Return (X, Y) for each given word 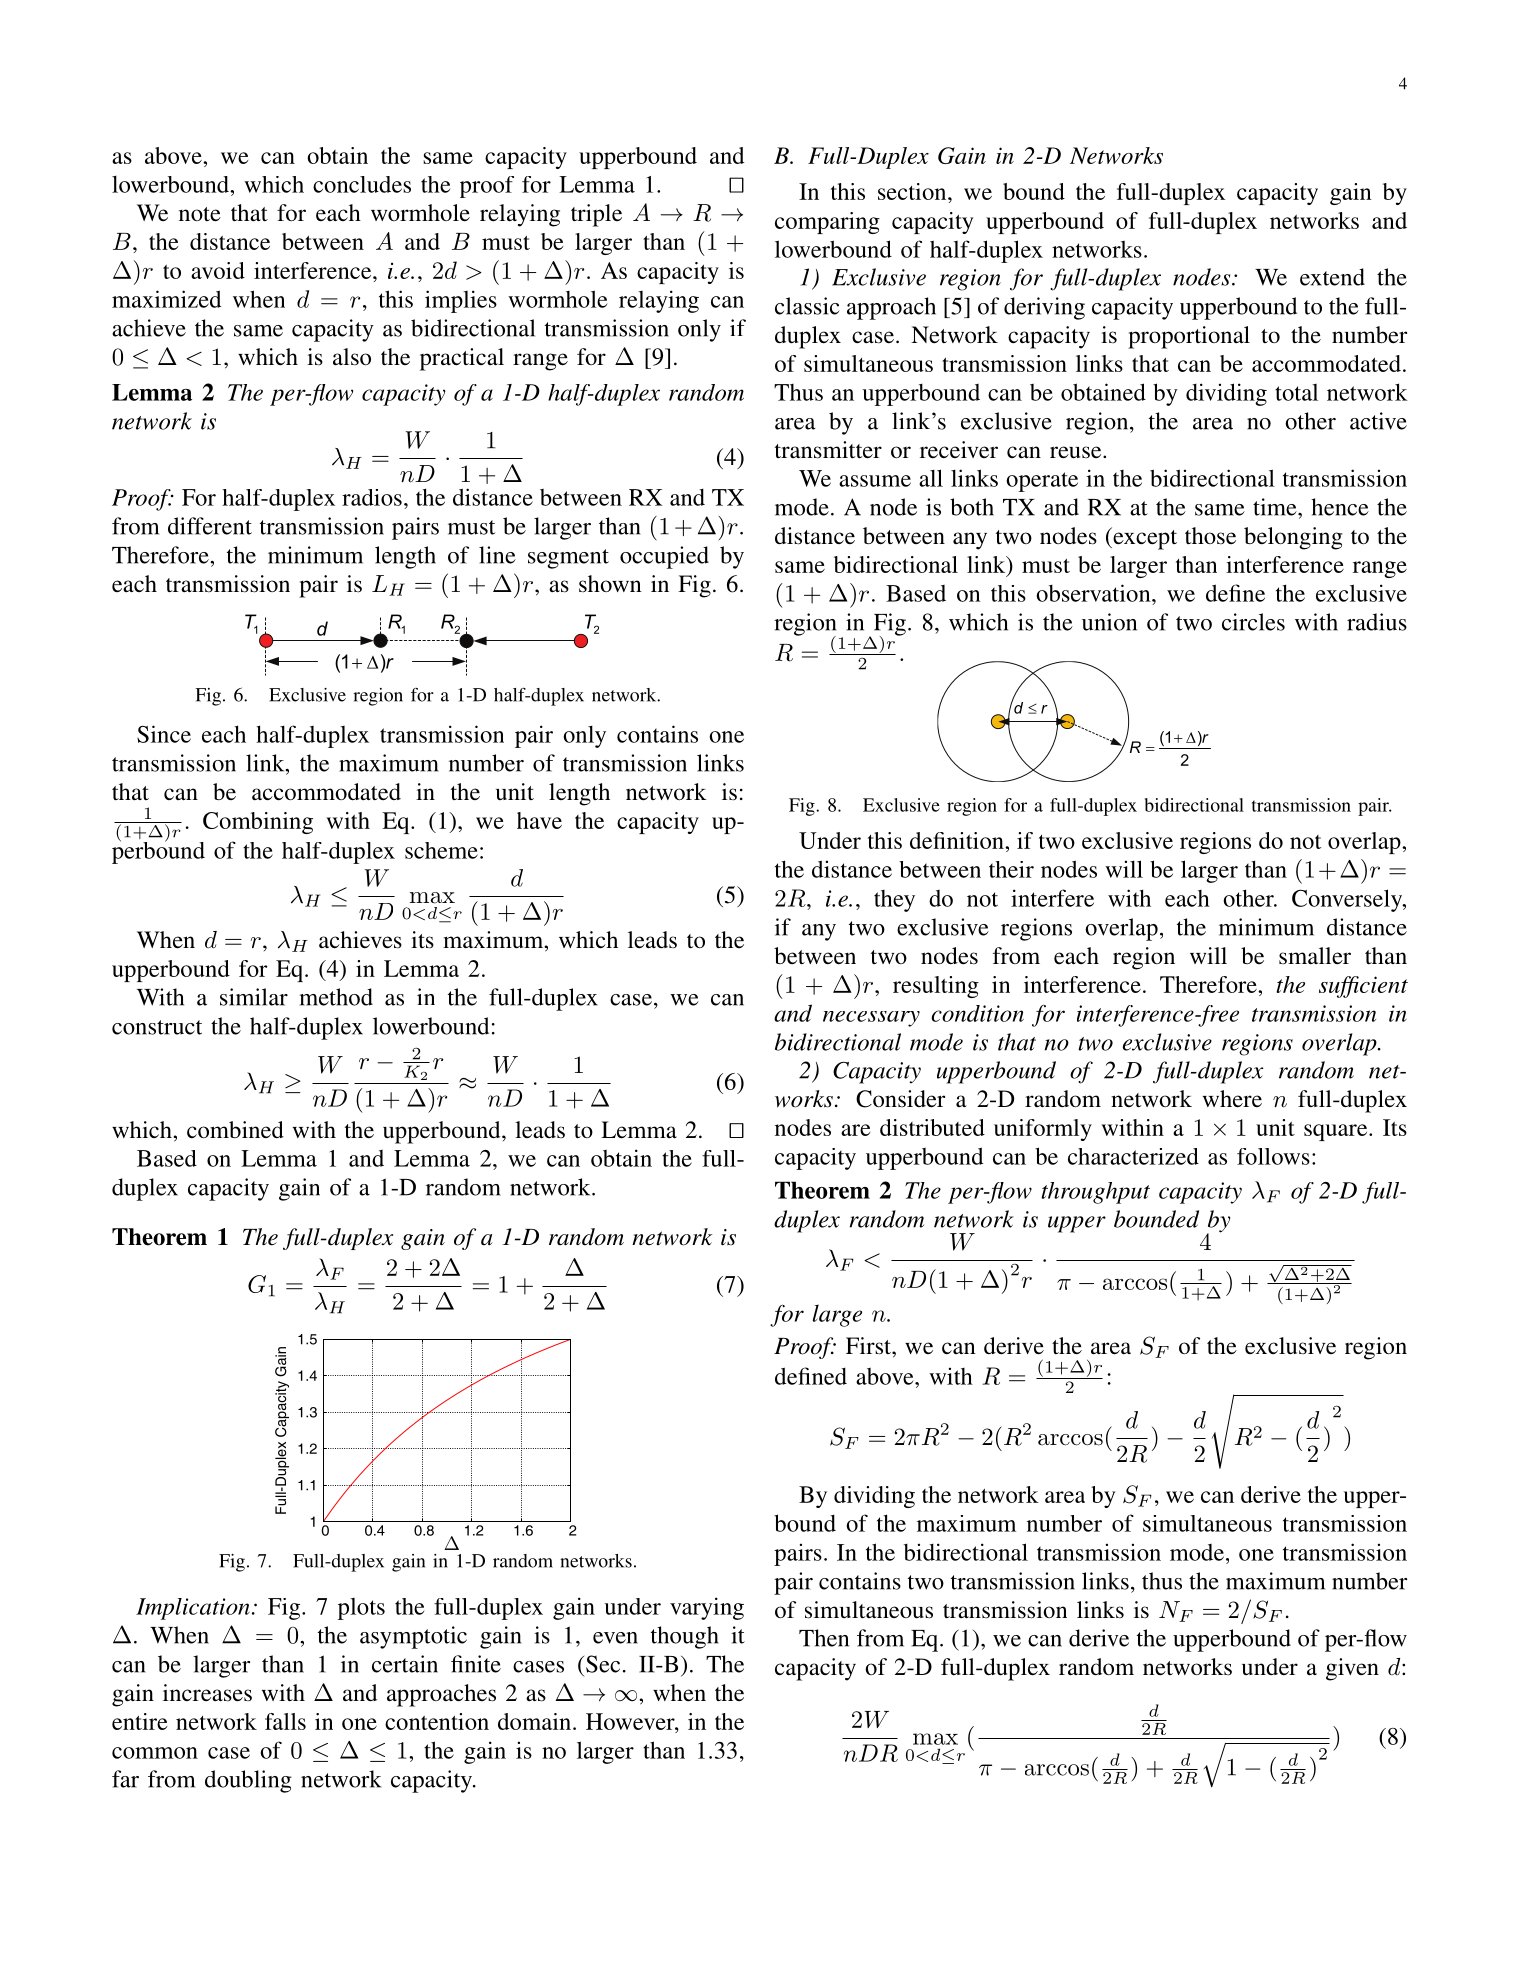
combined (235, 1130)
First (869, 1346)
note (200, 214)
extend (1332, 277)
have (539, 820)
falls (285, 1721)
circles (1253, 622)
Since (164, 734)
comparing (827, 223)
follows (1273, 1156)
